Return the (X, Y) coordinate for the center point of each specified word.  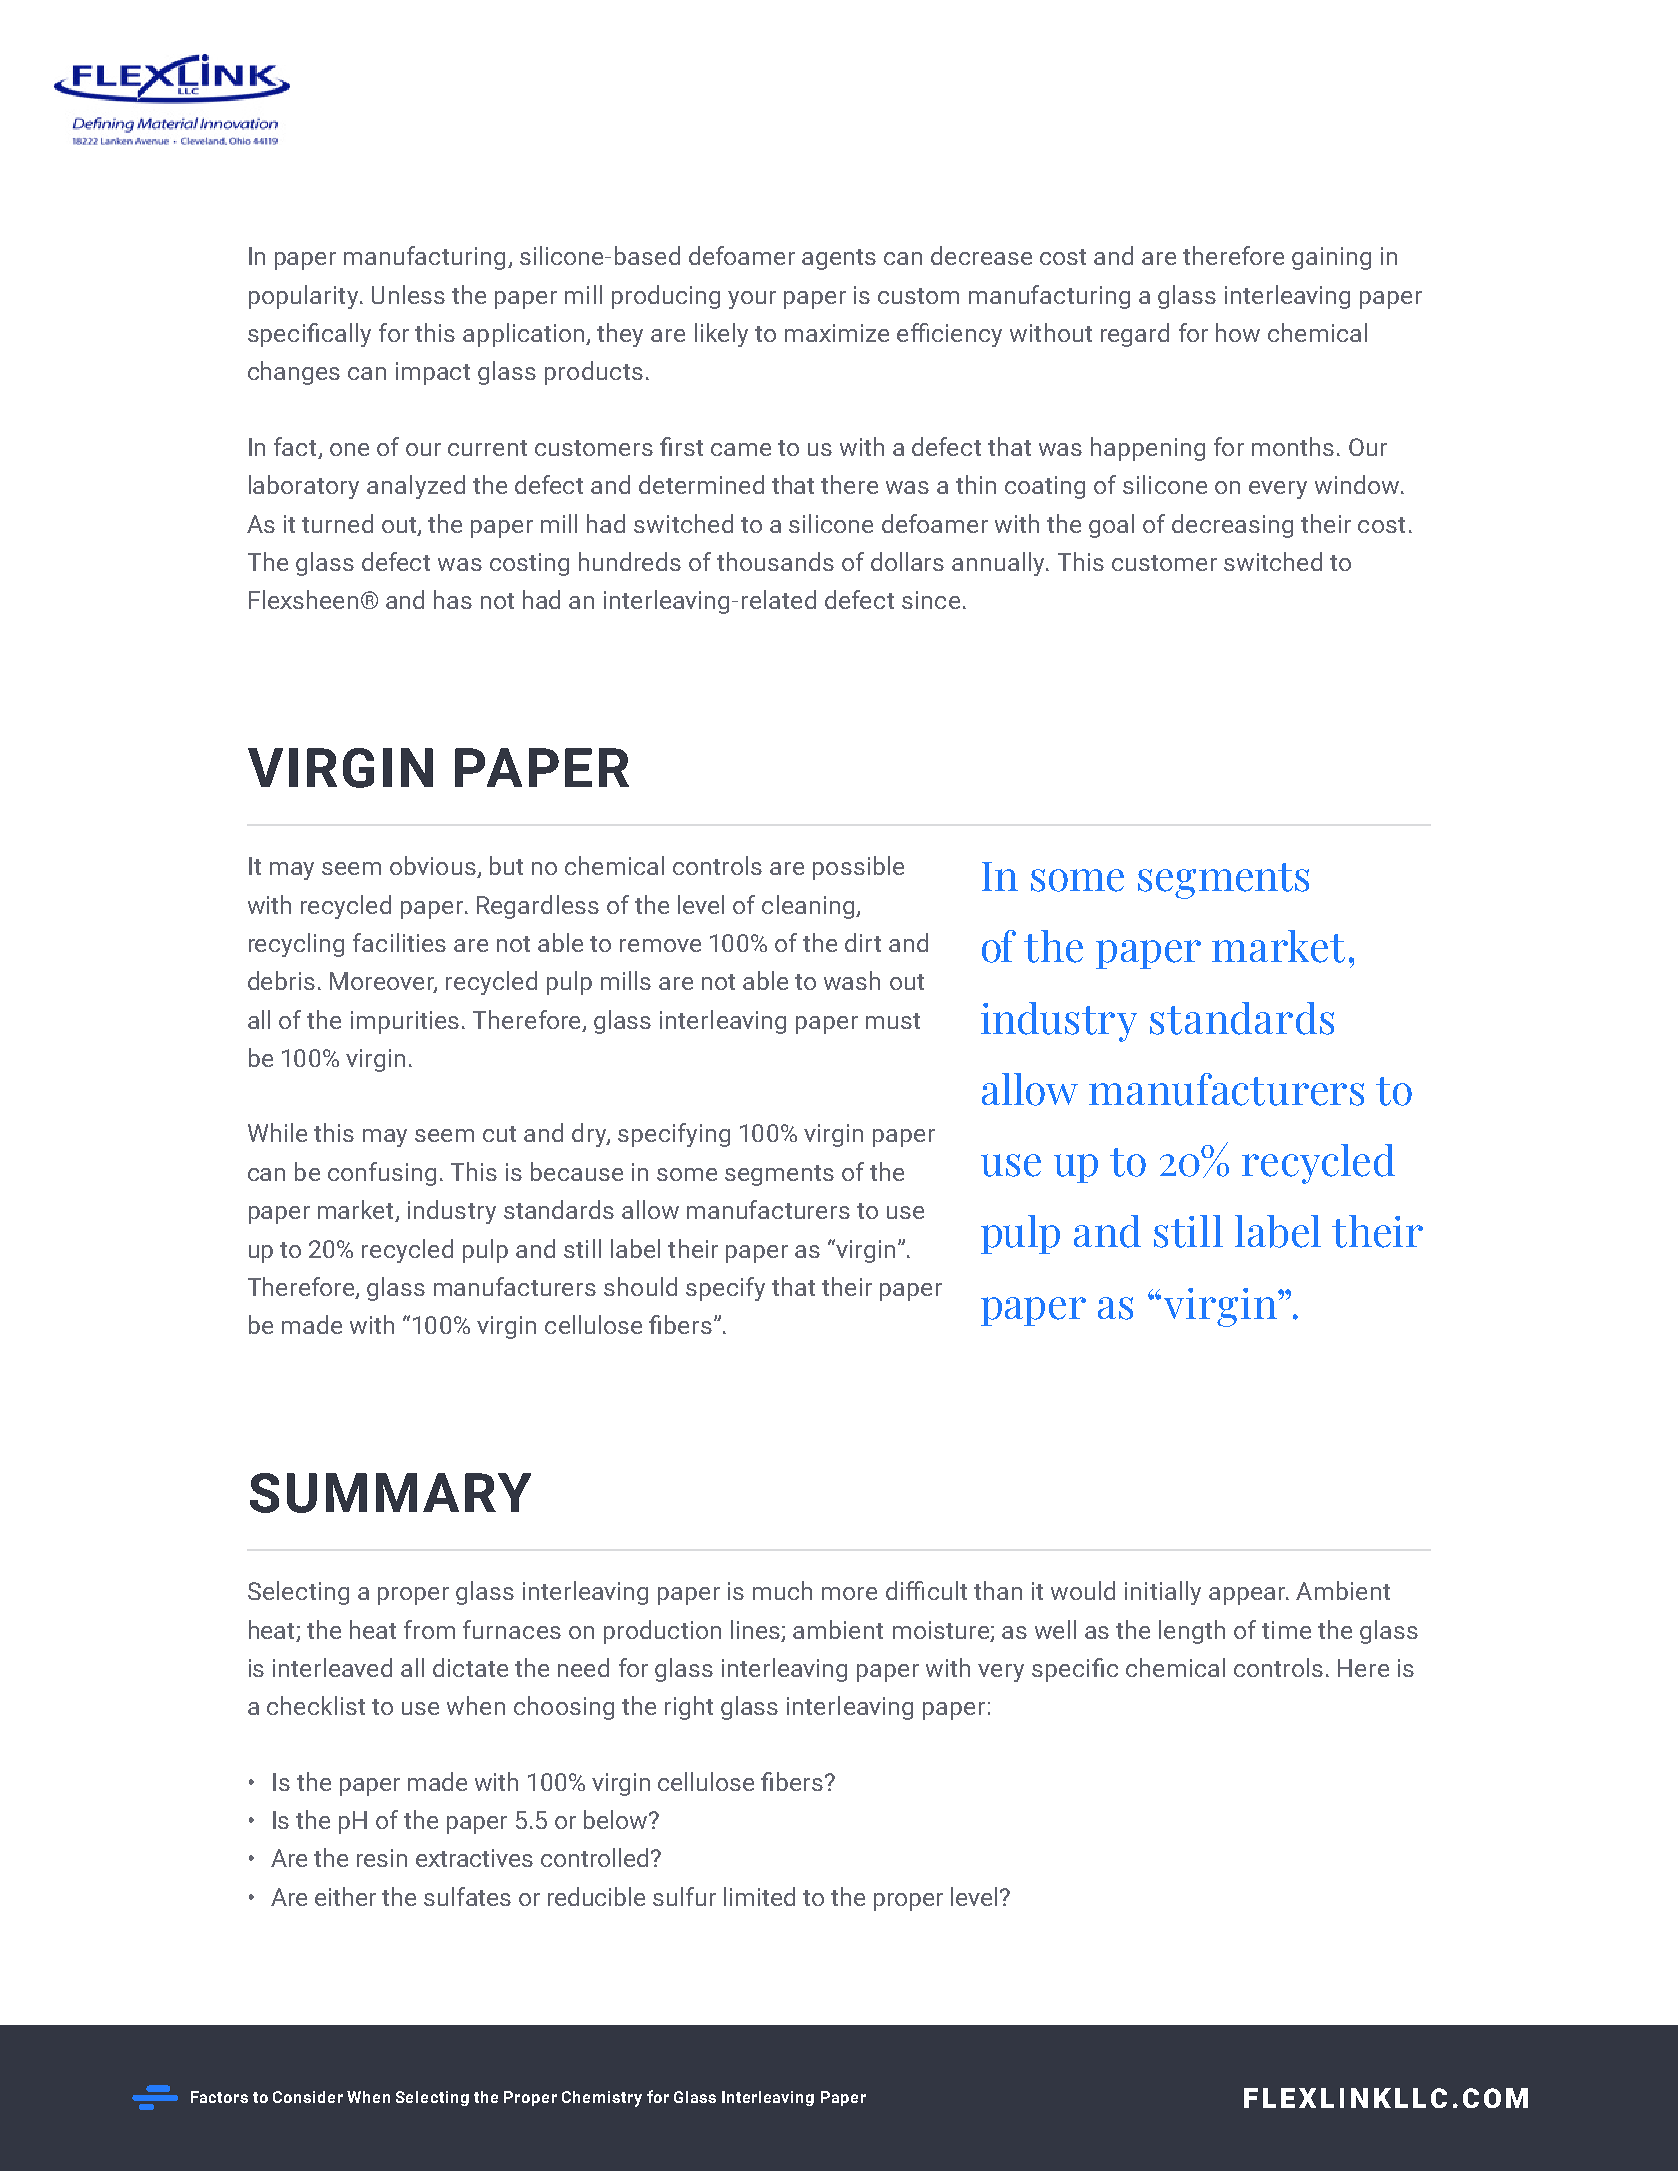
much (782, 1590)
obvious (433, 865)
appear (1248, 1596)
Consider (308, 2097)
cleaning (809, 907)
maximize (837, 333)
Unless (408, 294)
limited (759, 1896)
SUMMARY (390, 1493)
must (893, 1021)
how (1238, 332)
